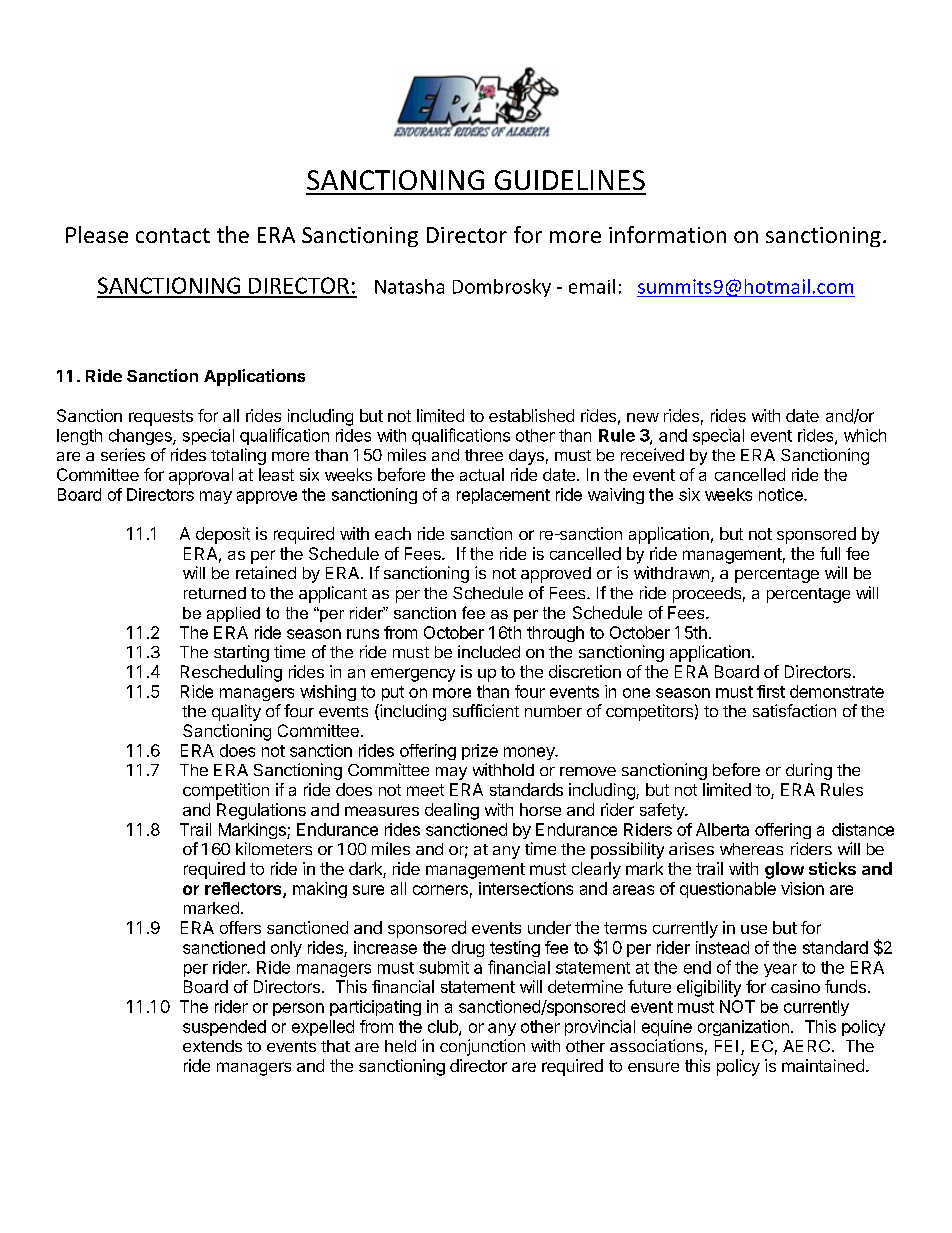  What do you see at coordinates (409, 286) in the screenshot?
I see `Natasha` at bounding box center [409, 286].
